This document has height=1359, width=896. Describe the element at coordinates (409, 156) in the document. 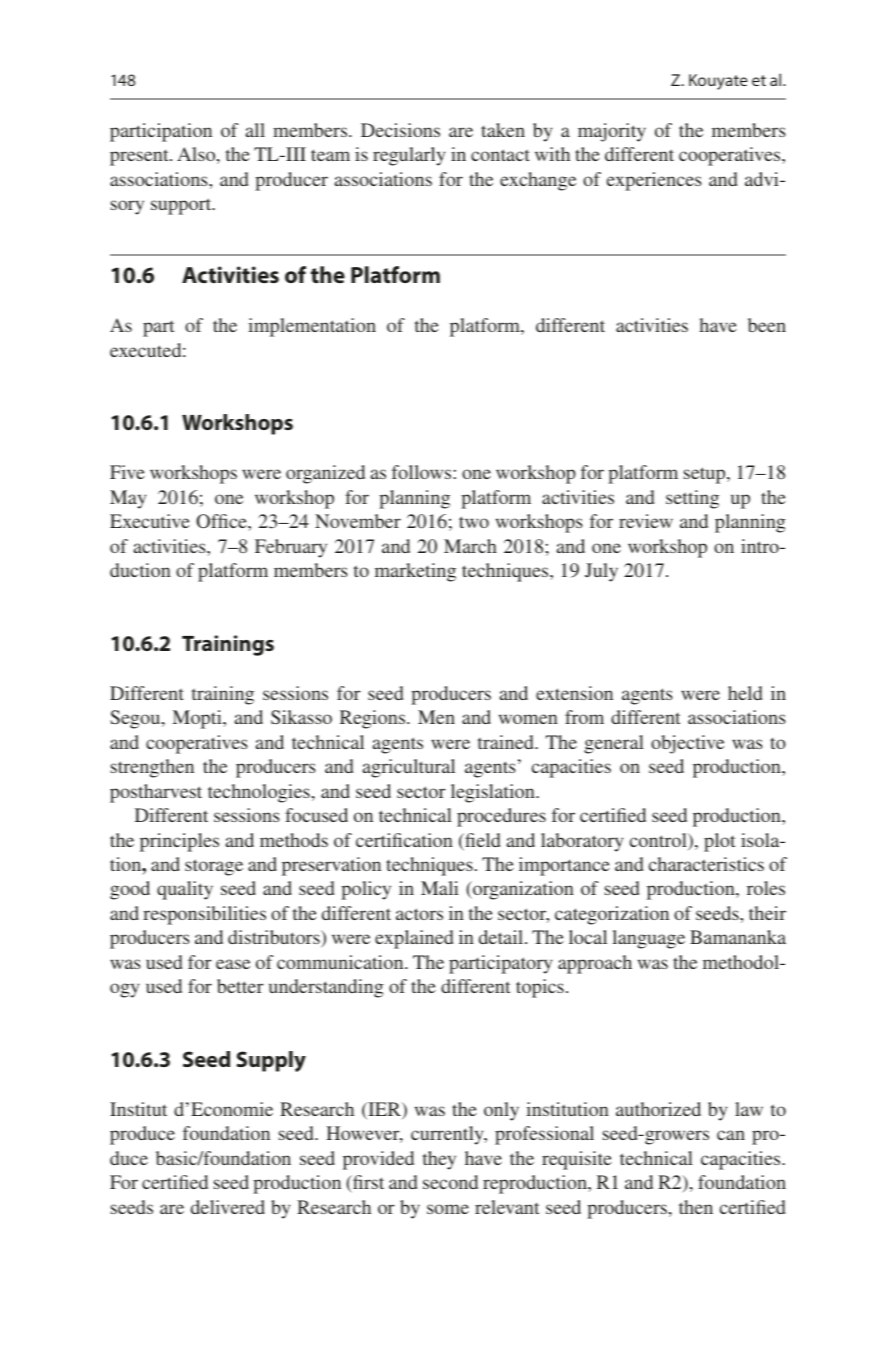

I see `regularly` at that location.
